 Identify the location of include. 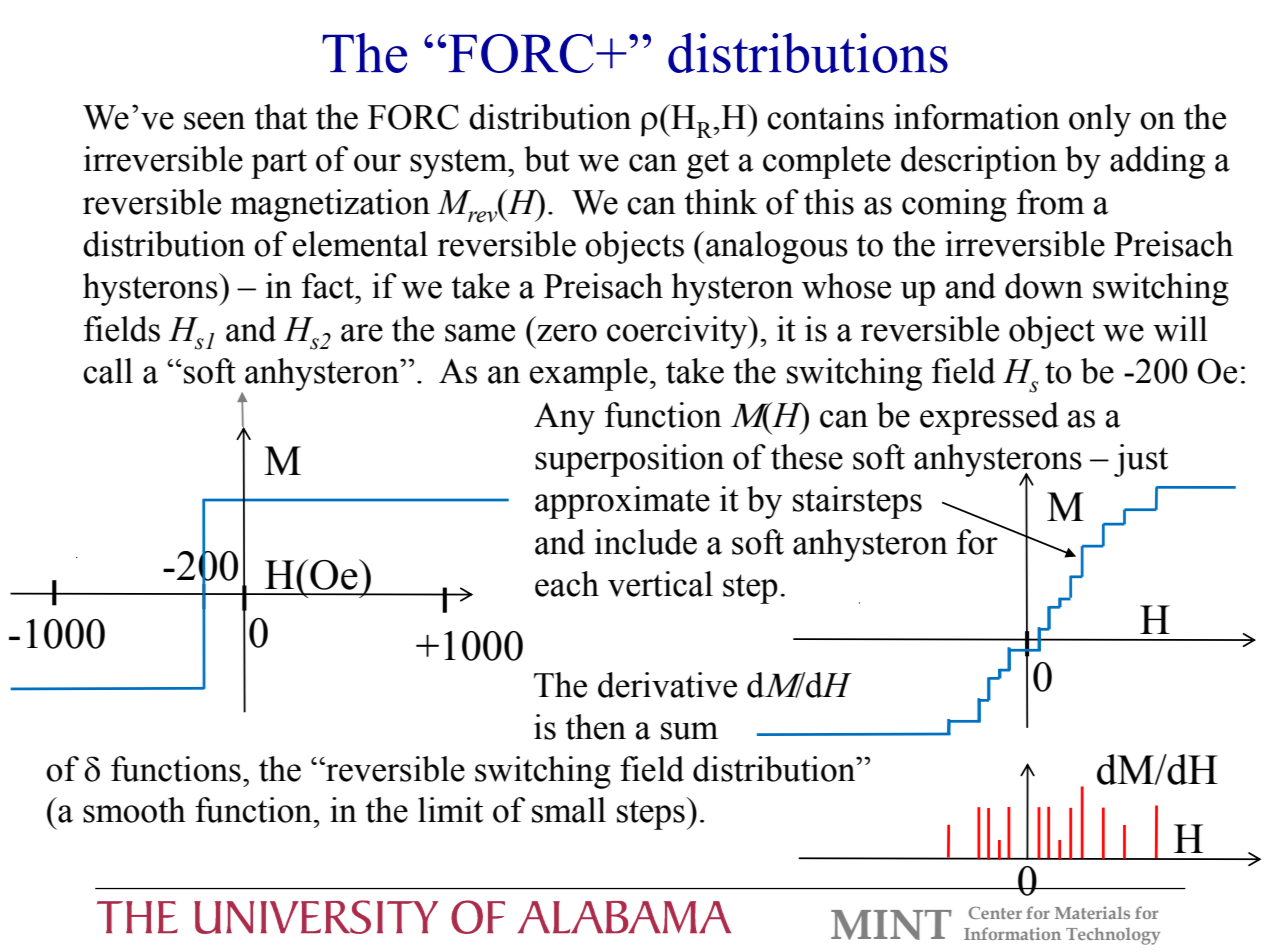
(646, 542).
